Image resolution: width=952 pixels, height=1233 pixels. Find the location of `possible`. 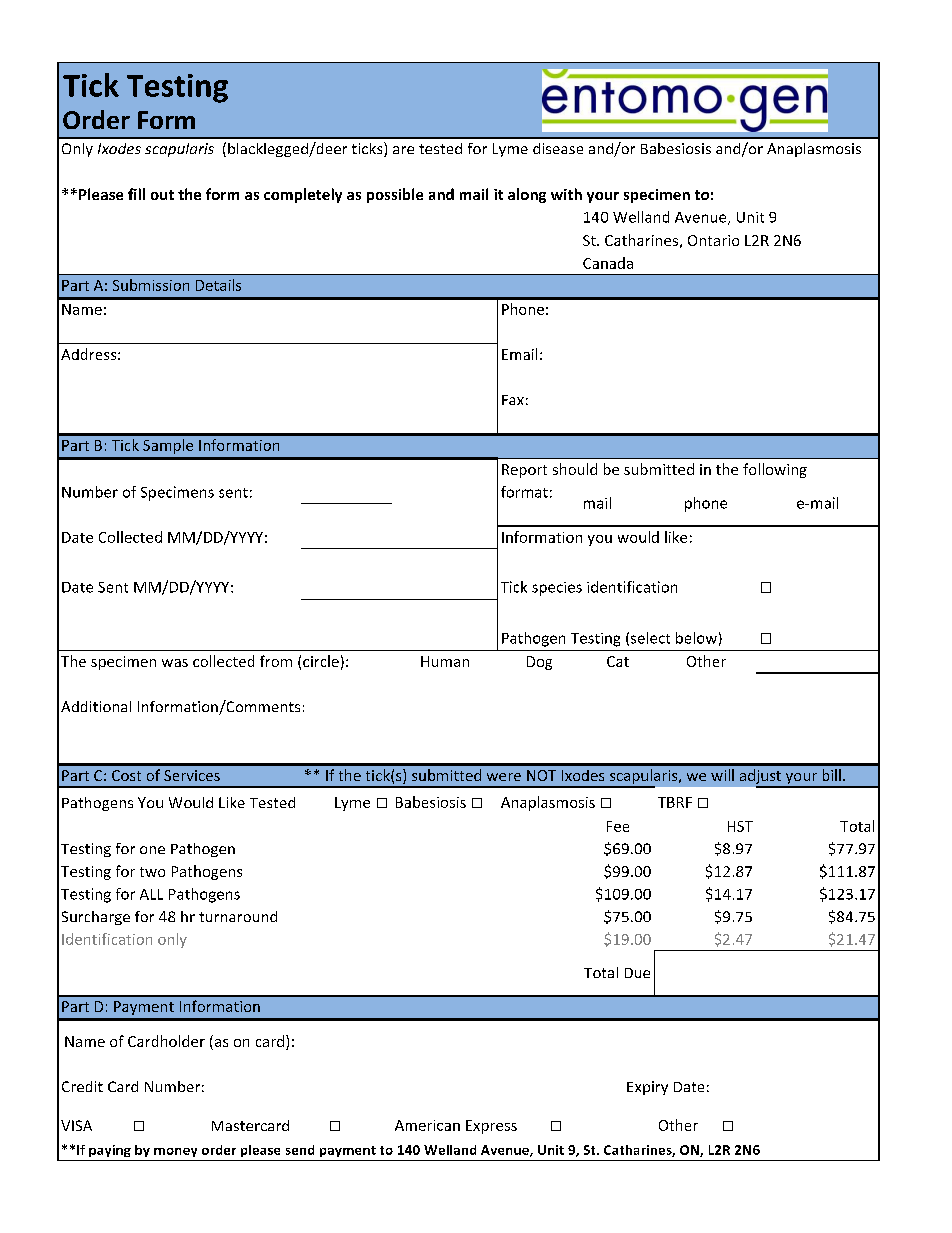

possible is located at coordinates (395, 195).
